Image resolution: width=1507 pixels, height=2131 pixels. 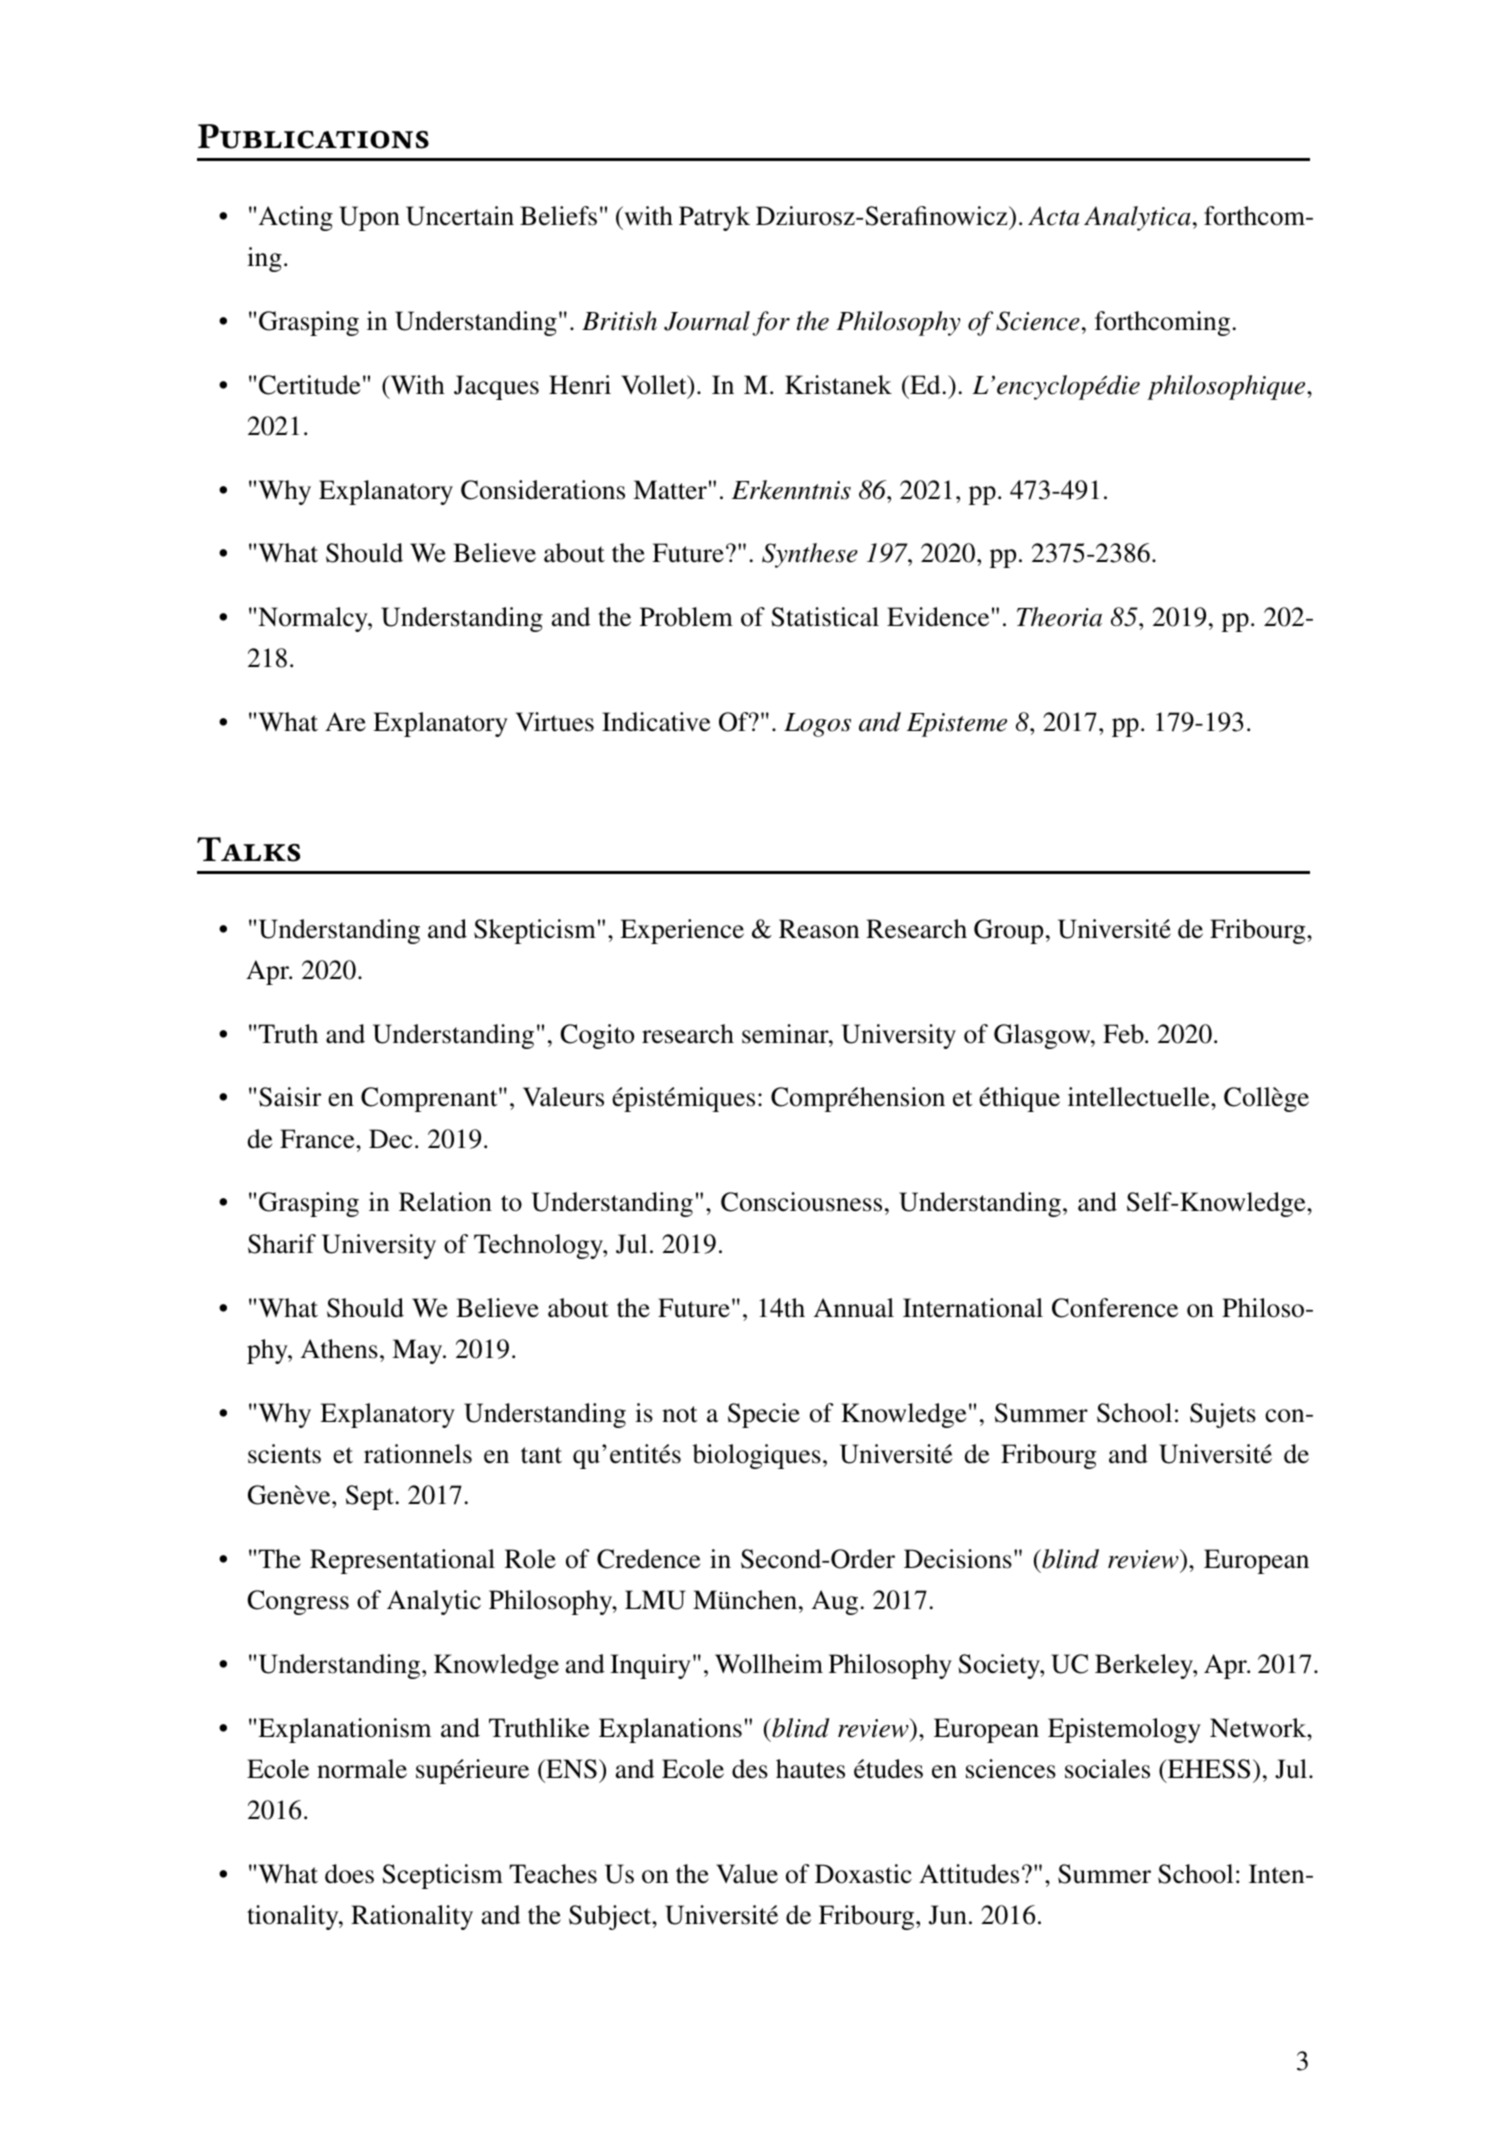 What do you see at coordinates (707, 321) in the screenshot?
I see `Journal` at bounding box center [707, 321].
